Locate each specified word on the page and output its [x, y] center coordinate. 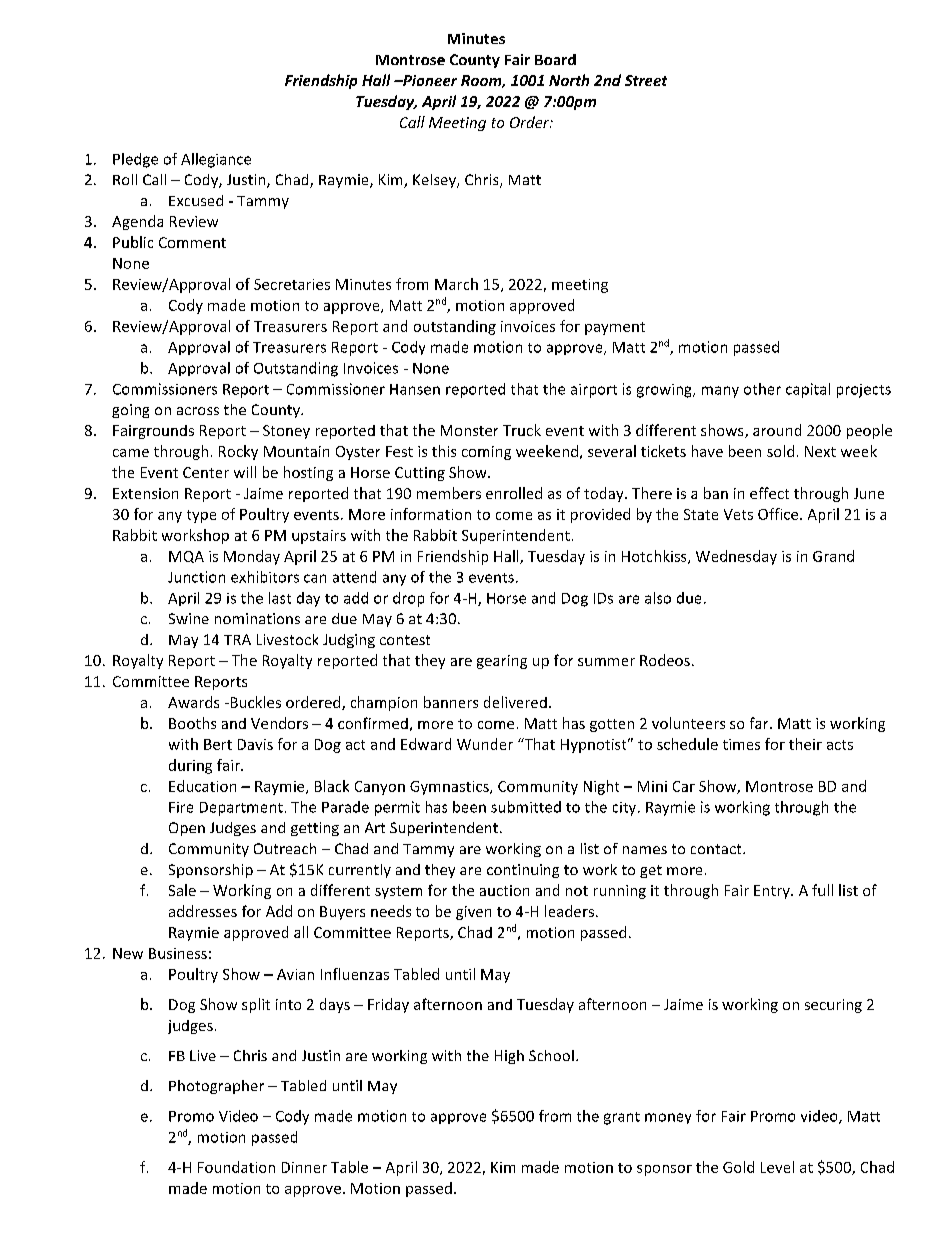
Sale [182, 890]
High [509, 1057]
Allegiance [216, 160]
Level [777, 1167]
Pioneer [429, 80]
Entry [773, 892]
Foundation [236, 1167]
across [198, 411]
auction [504, 890]
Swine [189, 618]
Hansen [415, 389]
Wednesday [736, 557]
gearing [502, 662]
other [762, 389]
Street [646, 80]
